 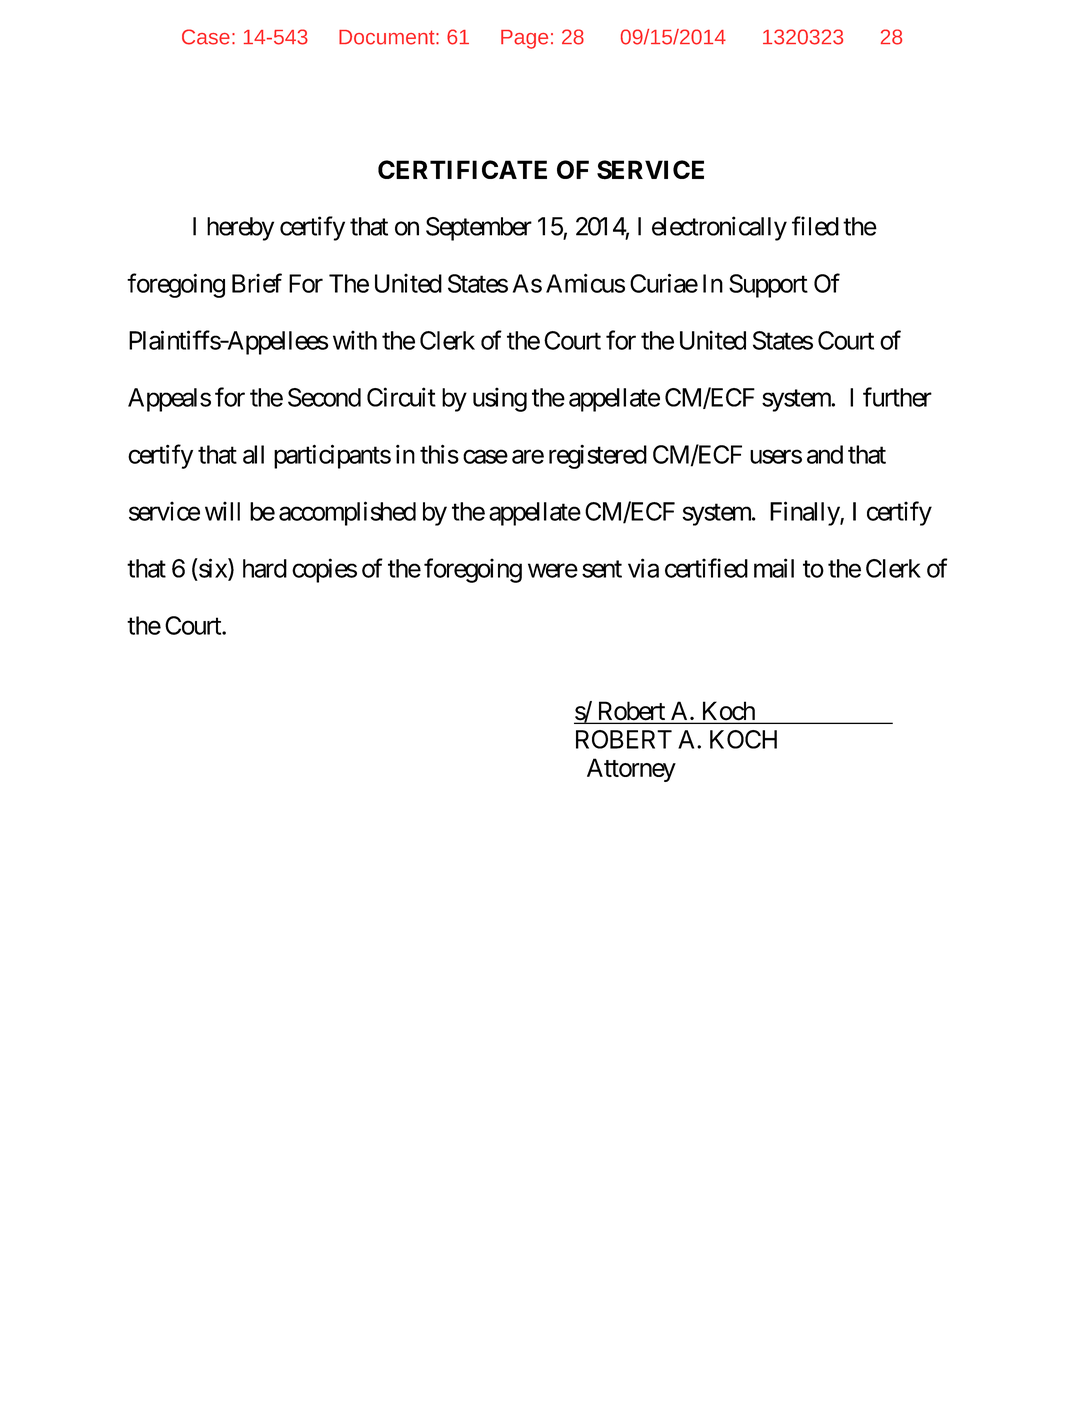 I want to click on further, so click(x=897, y=397).
